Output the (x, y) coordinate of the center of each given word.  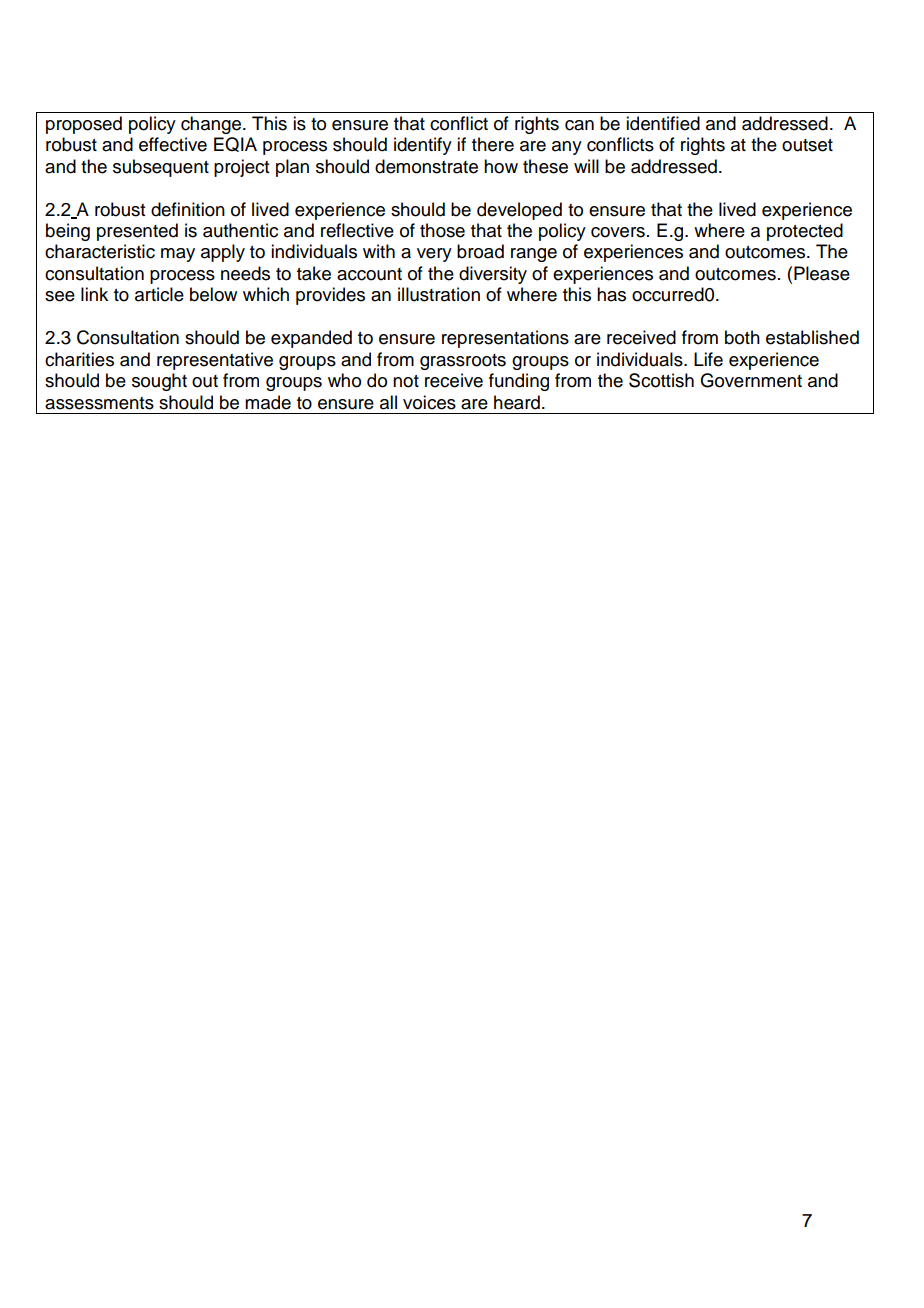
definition (188, 209)
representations (505, 339)
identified (663, 123)
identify (423, 146)
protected (805, 232)
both (742, 337)
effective (173, 144)
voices (429, 402)
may (178, 255)
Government (751, 380)
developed (519, 211)
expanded (311, 339)
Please (822, 273)
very (434, 255)
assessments (99, 403)
